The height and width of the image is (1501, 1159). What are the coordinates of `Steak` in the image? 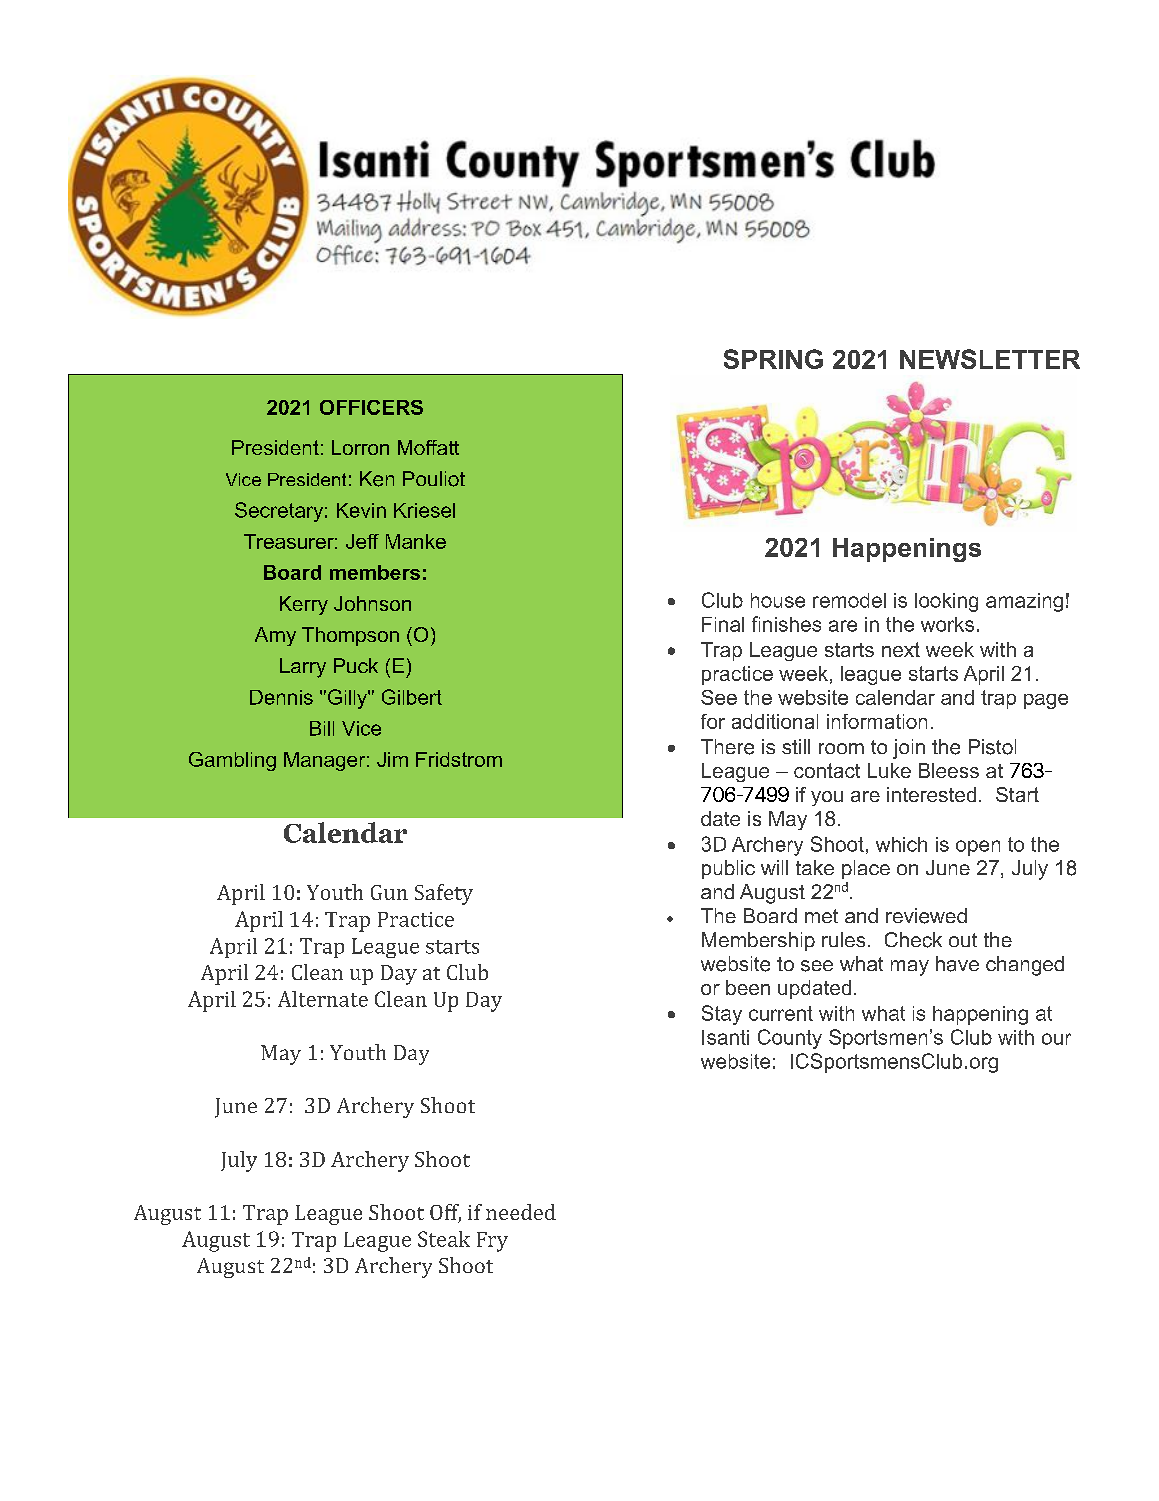 It's located at (444, 1239).
